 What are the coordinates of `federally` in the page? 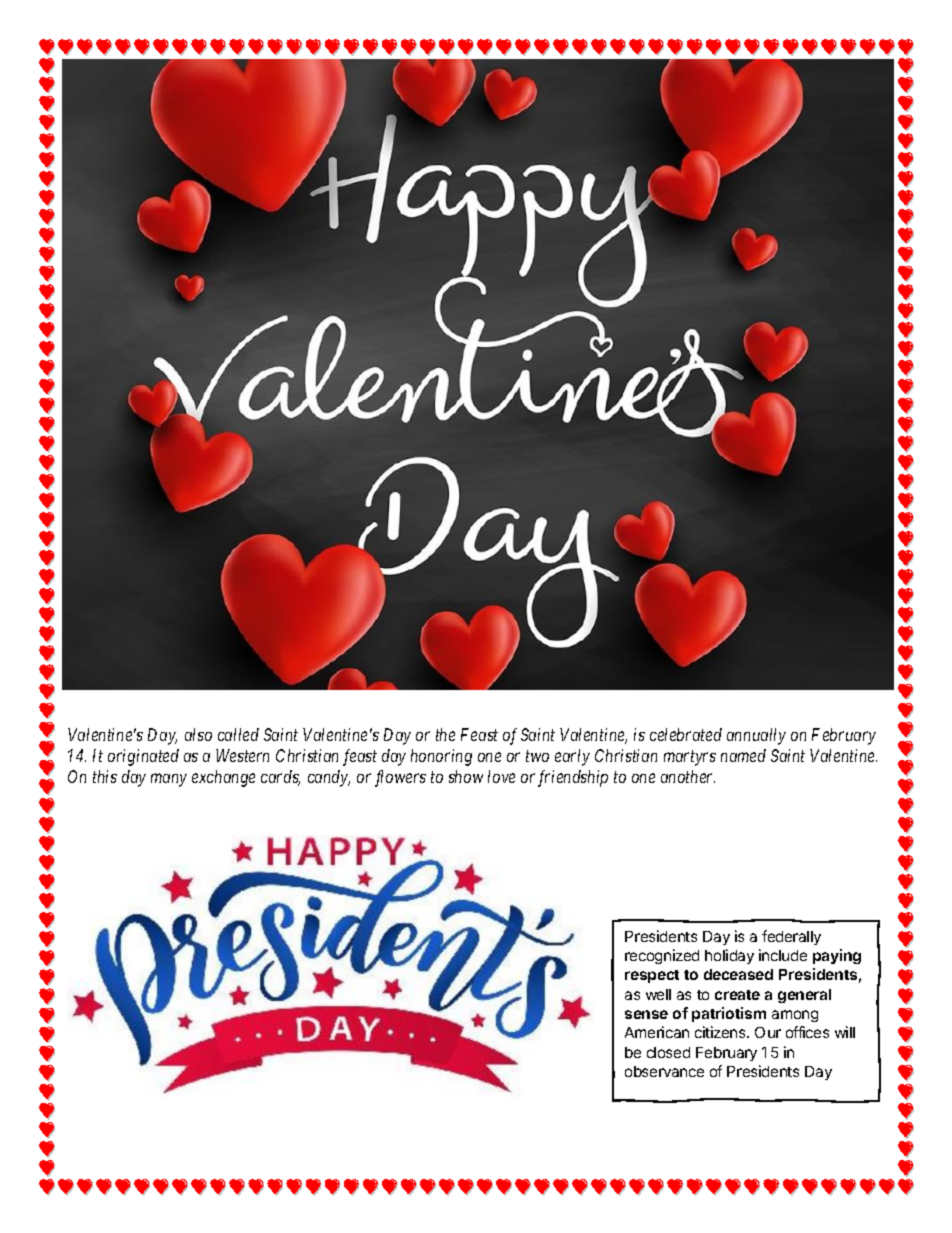 It's located at (791, 937).
